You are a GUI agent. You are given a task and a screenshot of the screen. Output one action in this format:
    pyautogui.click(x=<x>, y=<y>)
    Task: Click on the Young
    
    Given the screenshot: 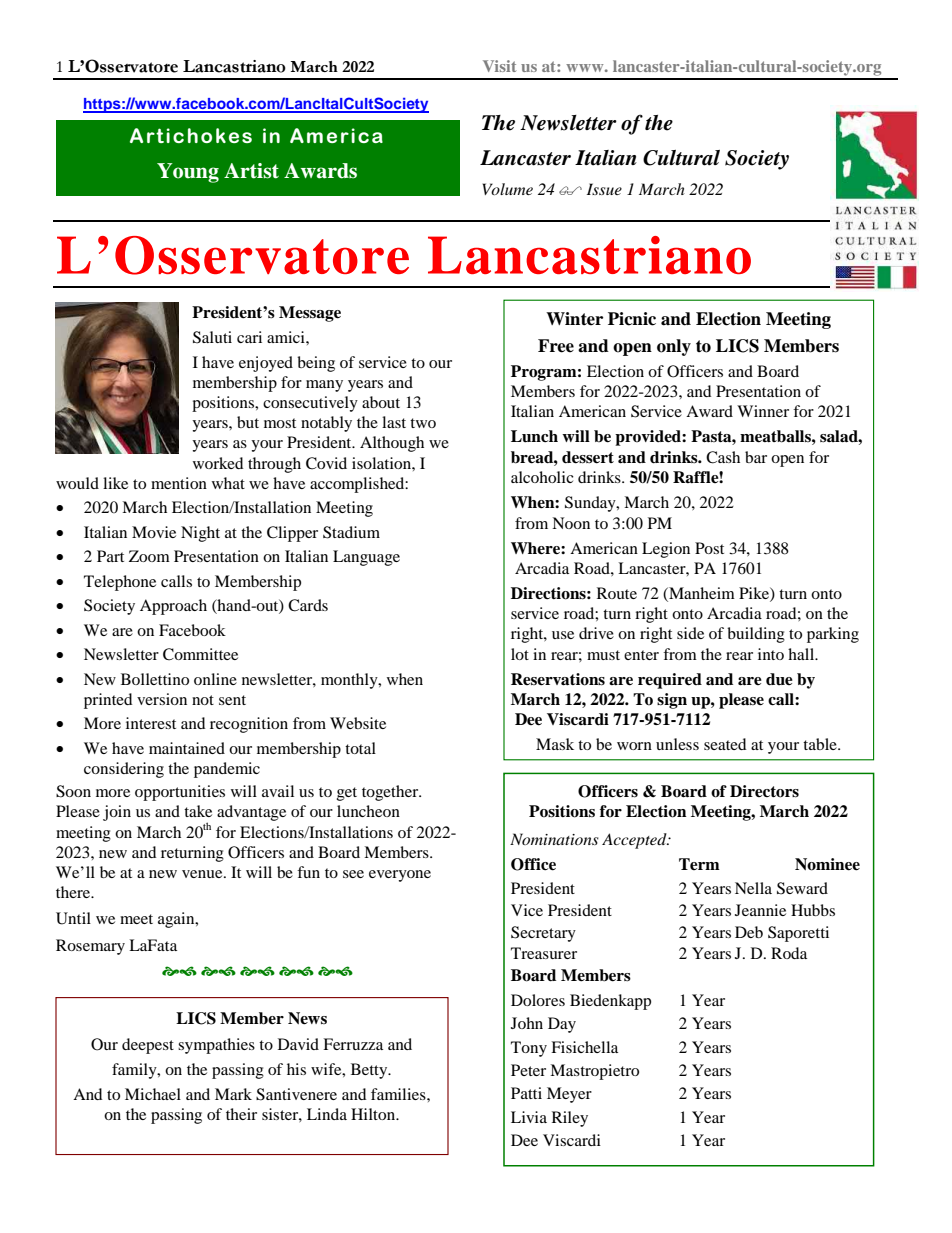 What is the action you would take?
    pyautogui.click(x=188, y=173)
